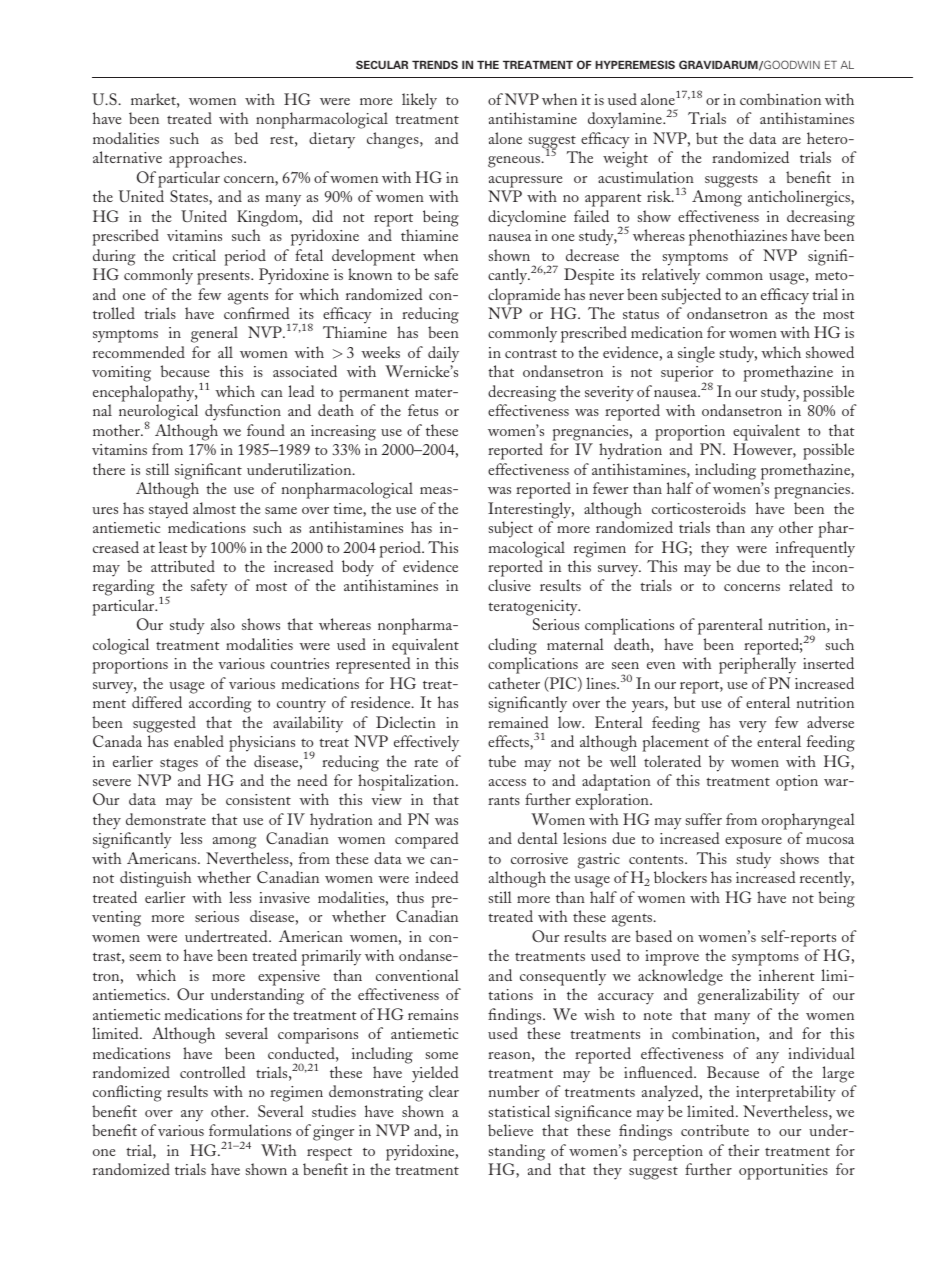 The width and height of the image is (952, 1275). Describe the element at coordinates (284, 897) in the image. I see `invasive` at that location.
